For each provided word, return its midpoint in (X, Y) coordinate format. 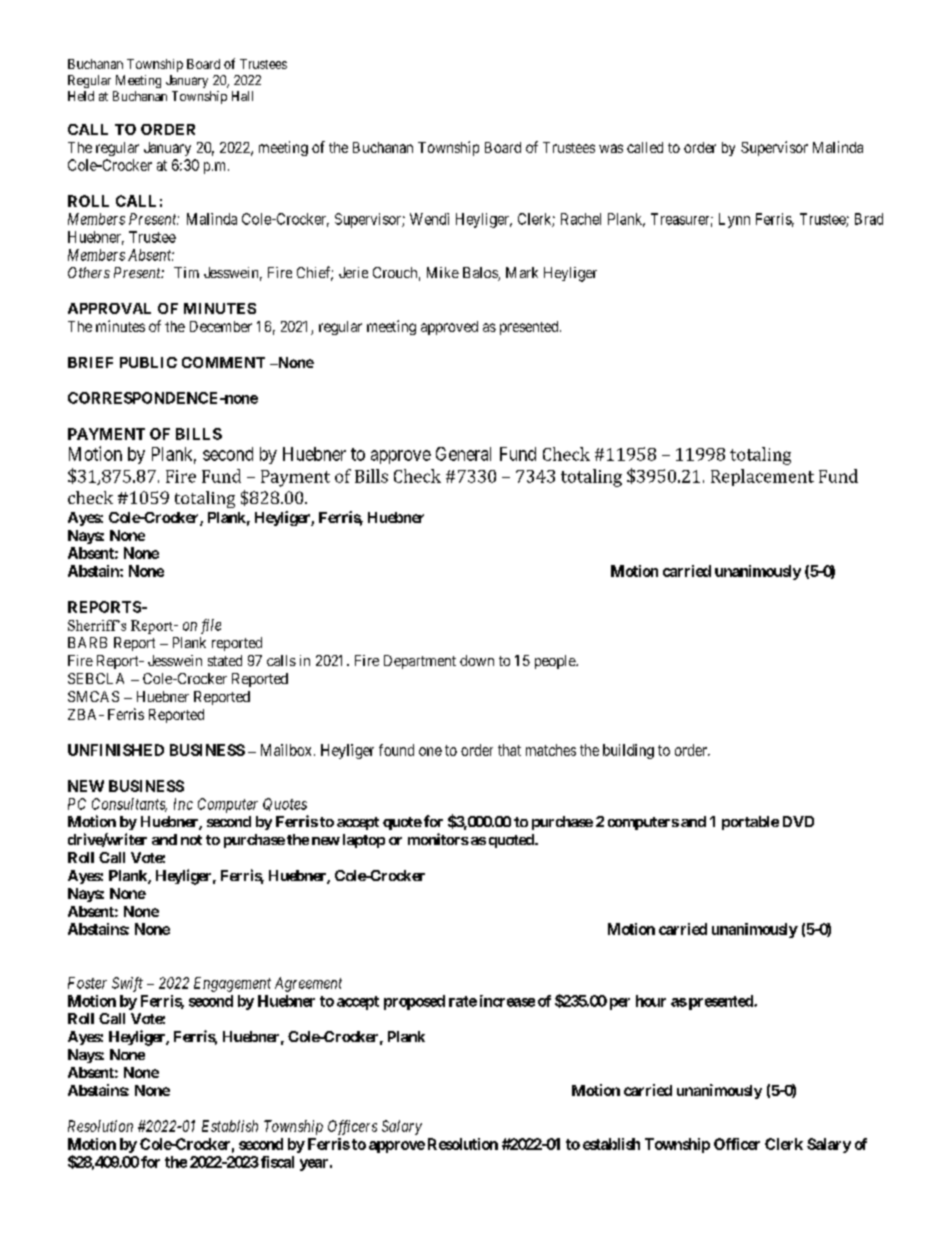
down (477, 660)
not (191, 840)
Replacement (762, 477)
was (611, 148)
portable (750, 823)
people (556, 662)
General (463, 454)
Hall (242, 96)
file (211, 626)
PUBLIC (148, 362)
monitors (438, 839)
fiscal (277, 1162)
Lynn (734, 220)
